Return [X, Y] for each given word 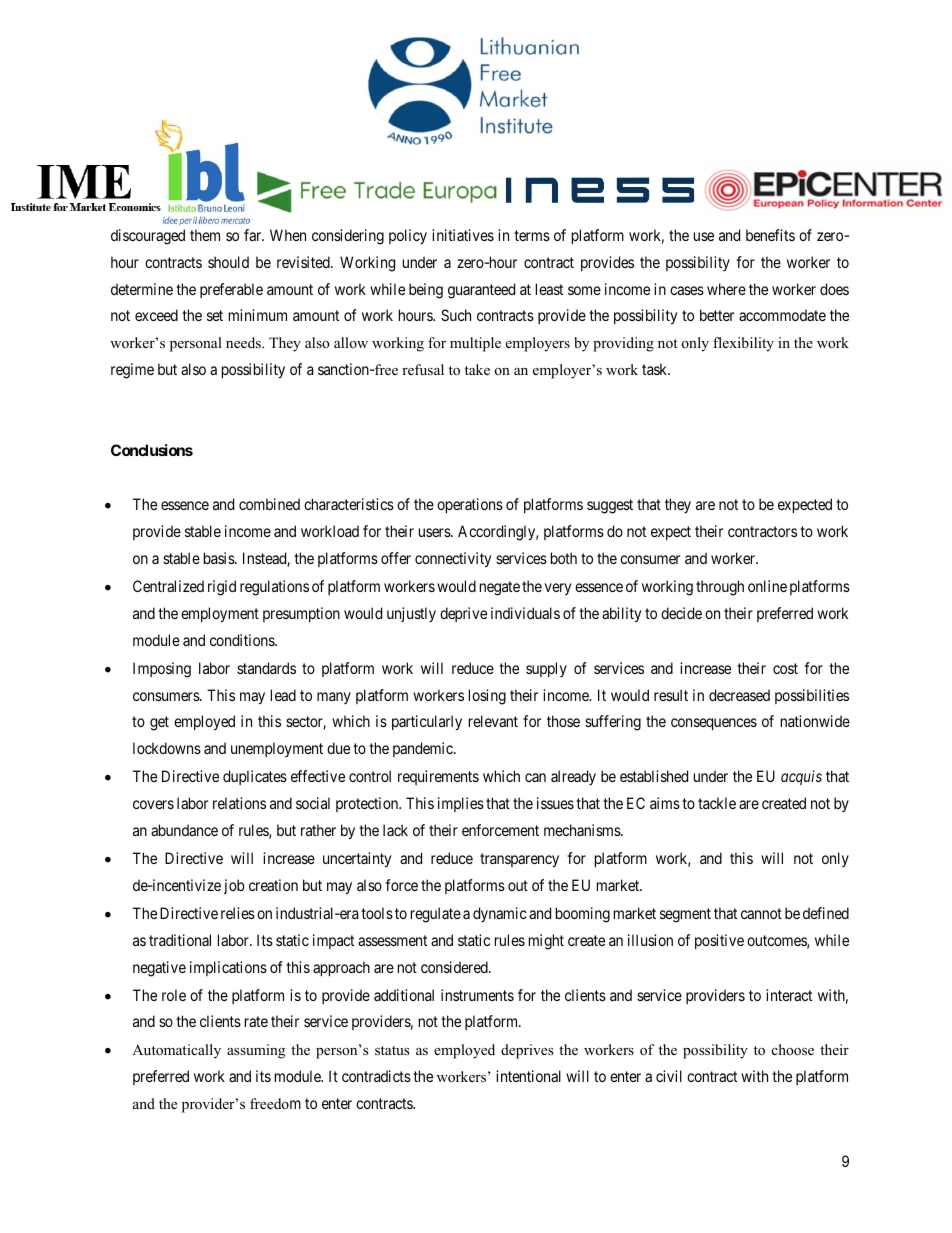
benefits [770, 235]
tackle [717, 803]
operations [470, 505]
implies [461, 804]
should [228, 262]
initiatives [463, 235]
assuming [256, 1051]
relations [239, 803]
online [767, 586]
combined [269, 504]
